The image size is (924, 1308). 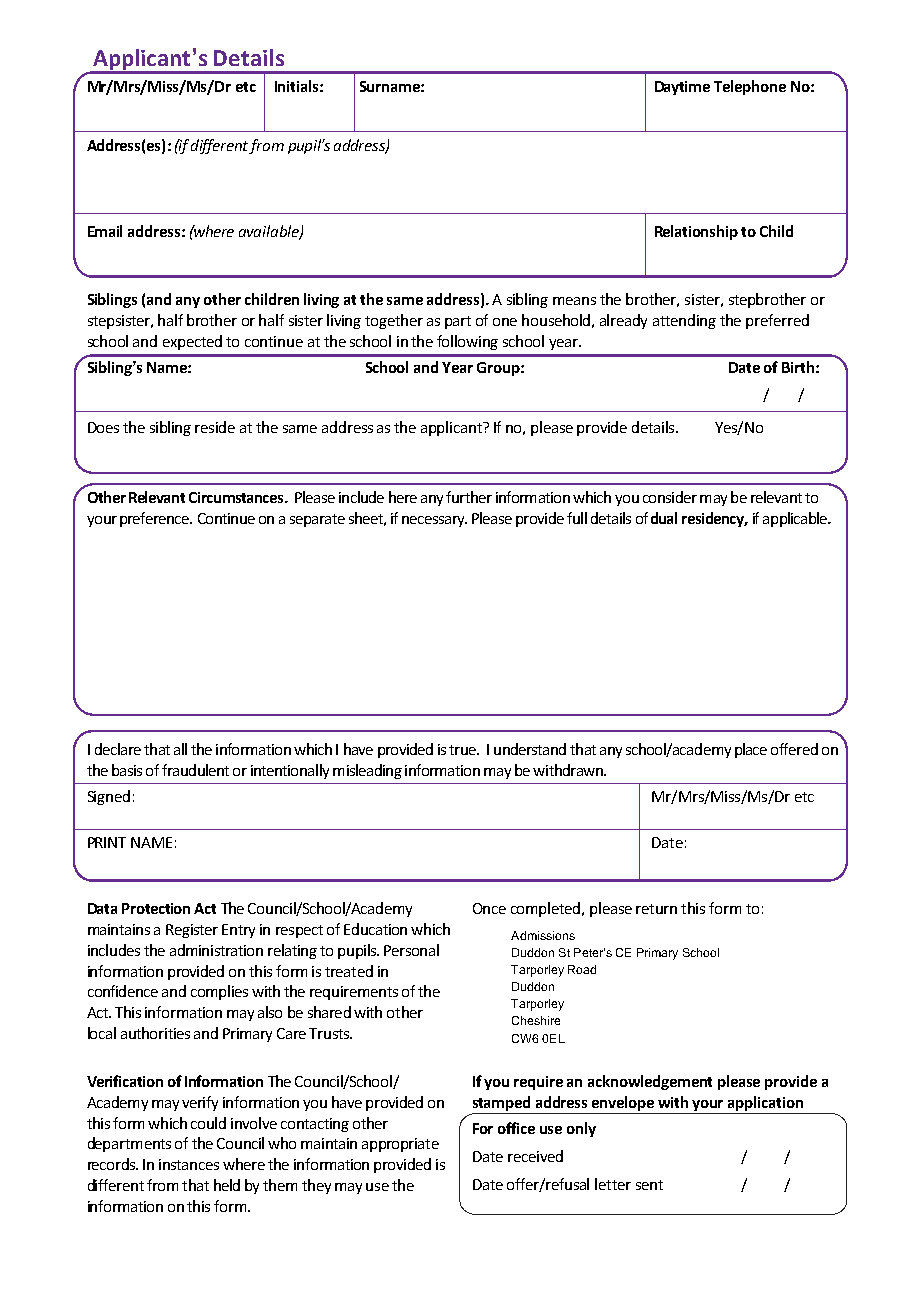 I want to click on expected, so click(x=192, y=342).
